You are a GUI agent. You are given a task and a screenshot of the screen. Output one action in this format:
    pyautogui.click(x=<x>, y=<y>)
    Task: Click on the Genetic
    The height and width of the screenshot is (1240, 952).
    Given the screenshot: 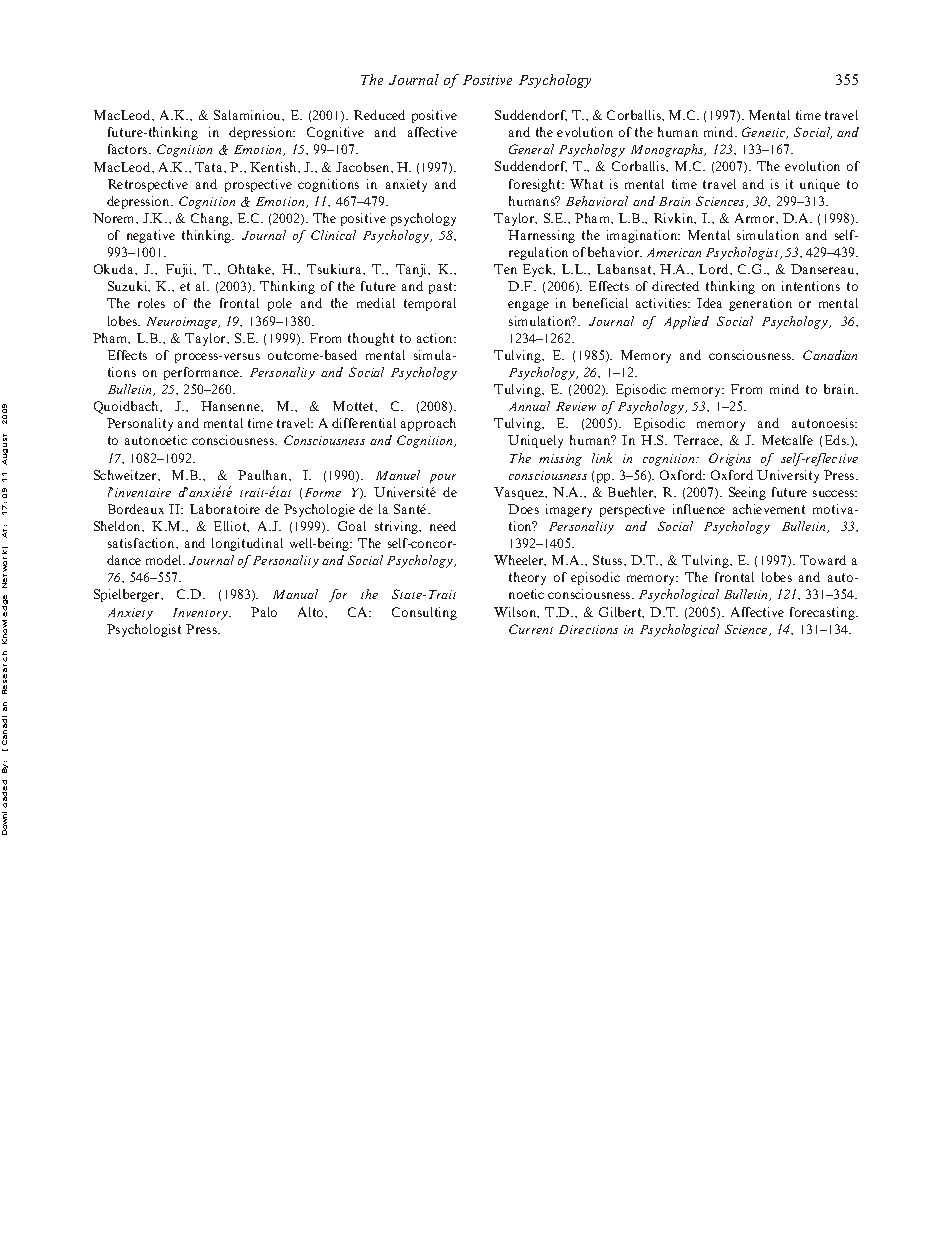 What is the action you would take?
    pyautogui.click(x=765, y=133)
